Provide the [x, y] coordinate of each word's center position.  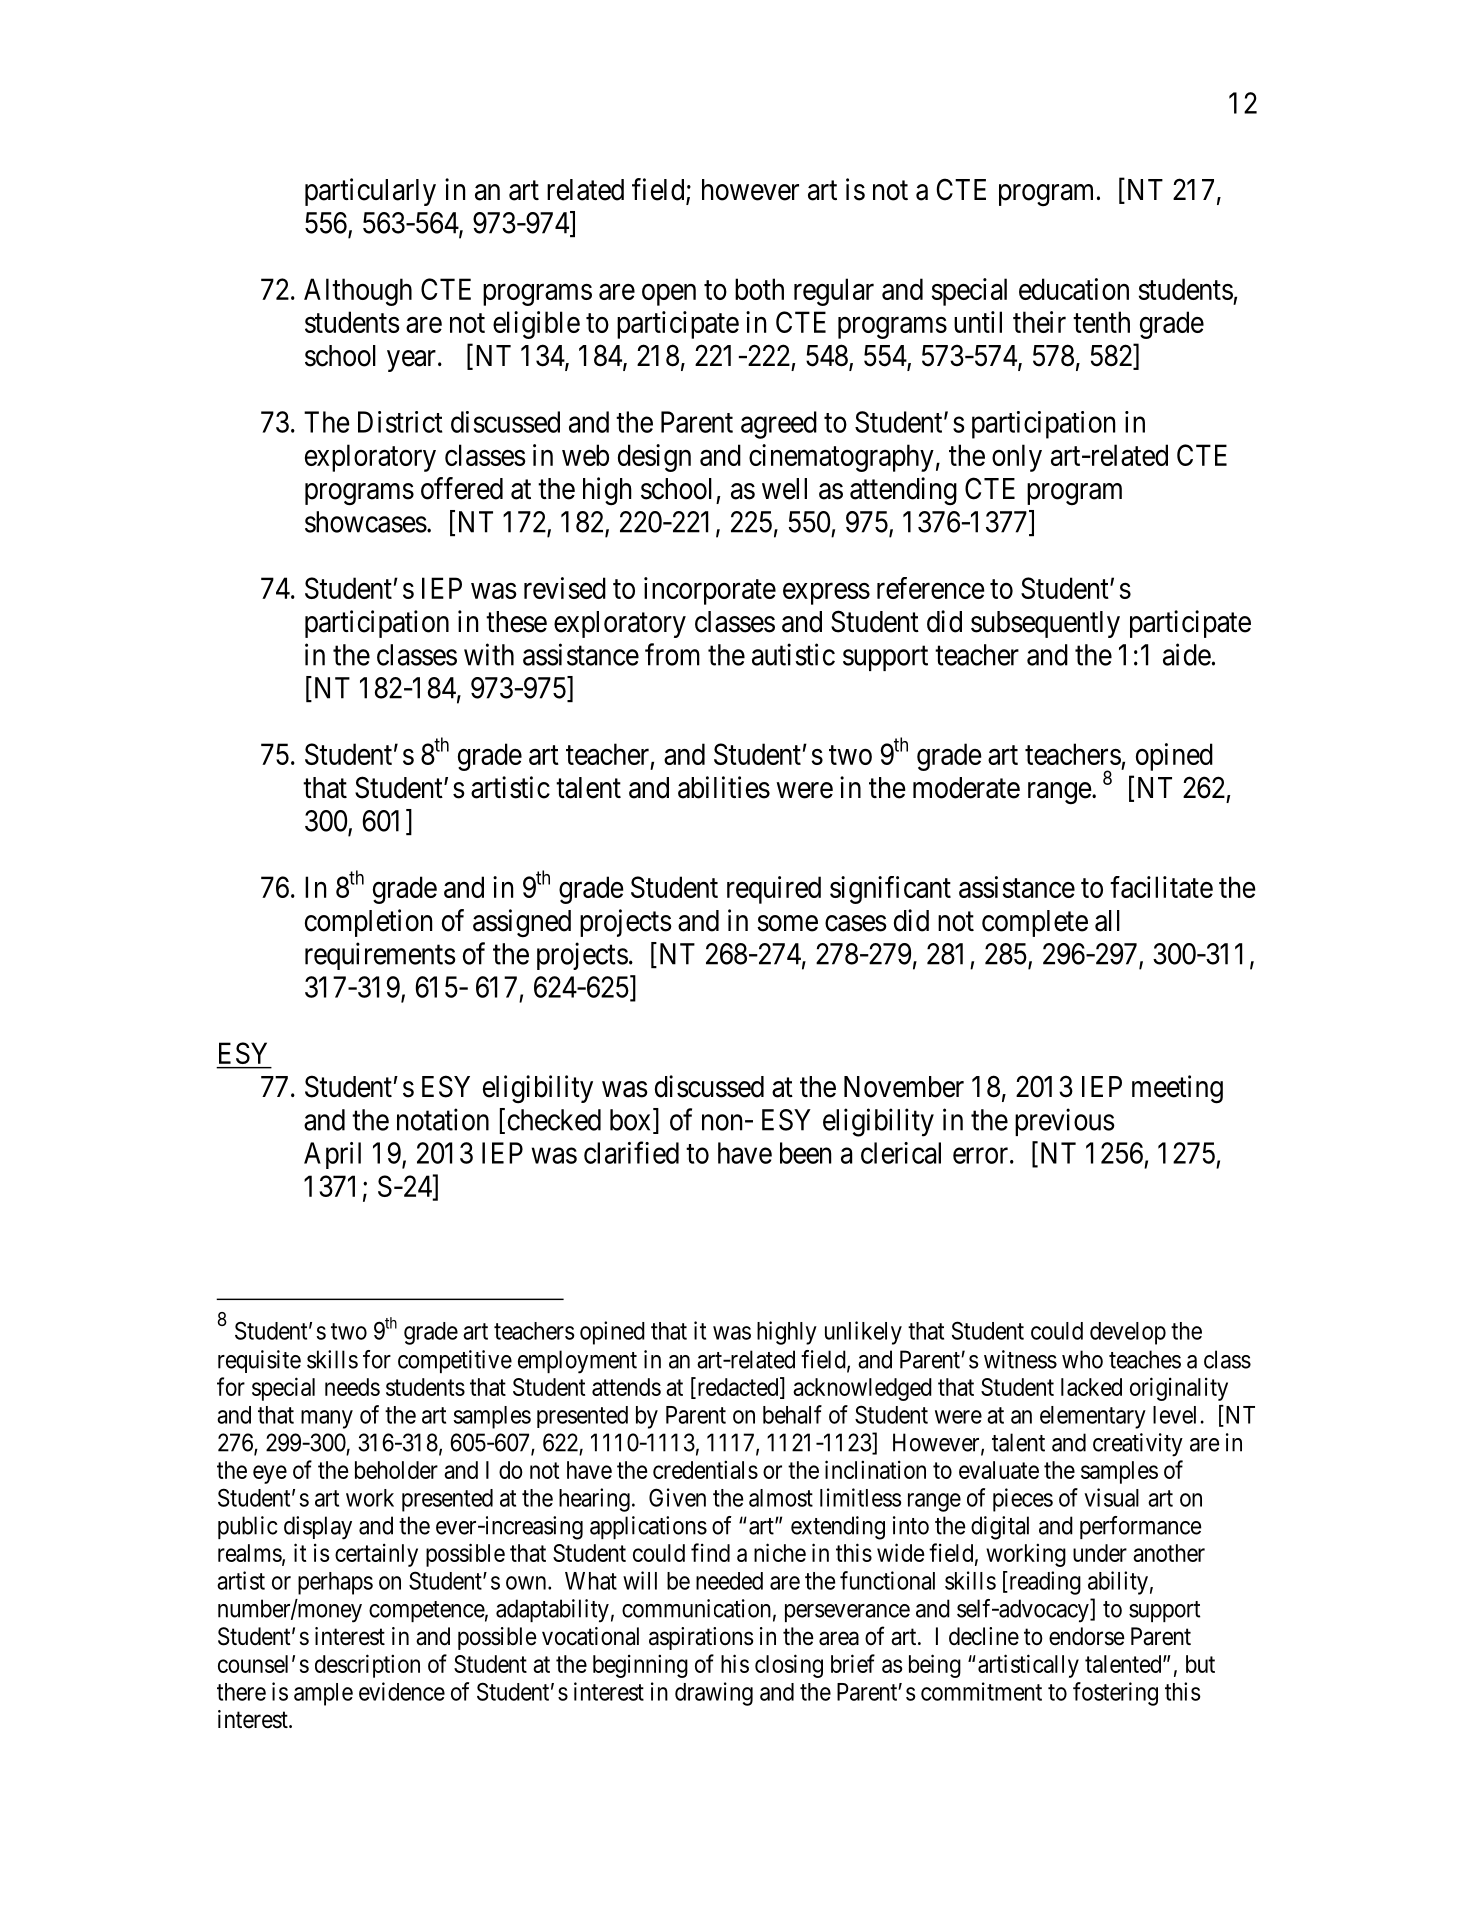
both [759, 289]
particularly [370, 192]
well [784, 489]
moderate [966, 788]
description [367, 1666]
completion [368, 923]
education [1074, 289]
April [332, 1155]
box [632, 1120]
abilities [724, 787]
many [327, 1419]
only [1017, 458]
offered [462, 488]
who [1082, 1359]
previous [1065, 1122]
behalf [792, 1414]
